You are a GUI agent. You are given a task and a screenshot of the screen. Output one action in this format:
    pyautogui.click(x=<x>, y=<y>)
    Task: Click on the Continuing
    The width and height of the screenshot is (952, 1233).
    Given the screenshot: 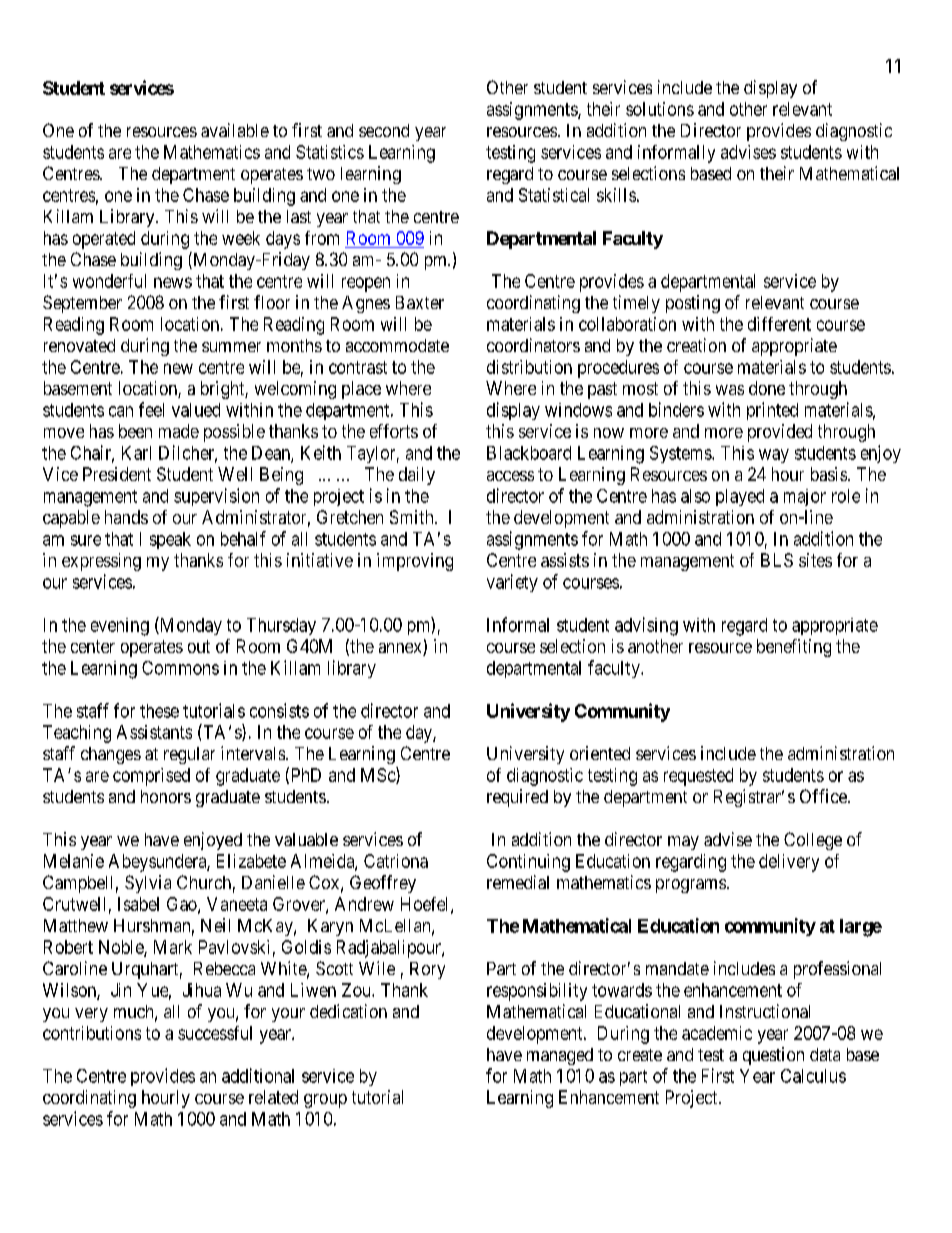 What is the action you would take?
    pyautogui.click(x=528, y=863)
